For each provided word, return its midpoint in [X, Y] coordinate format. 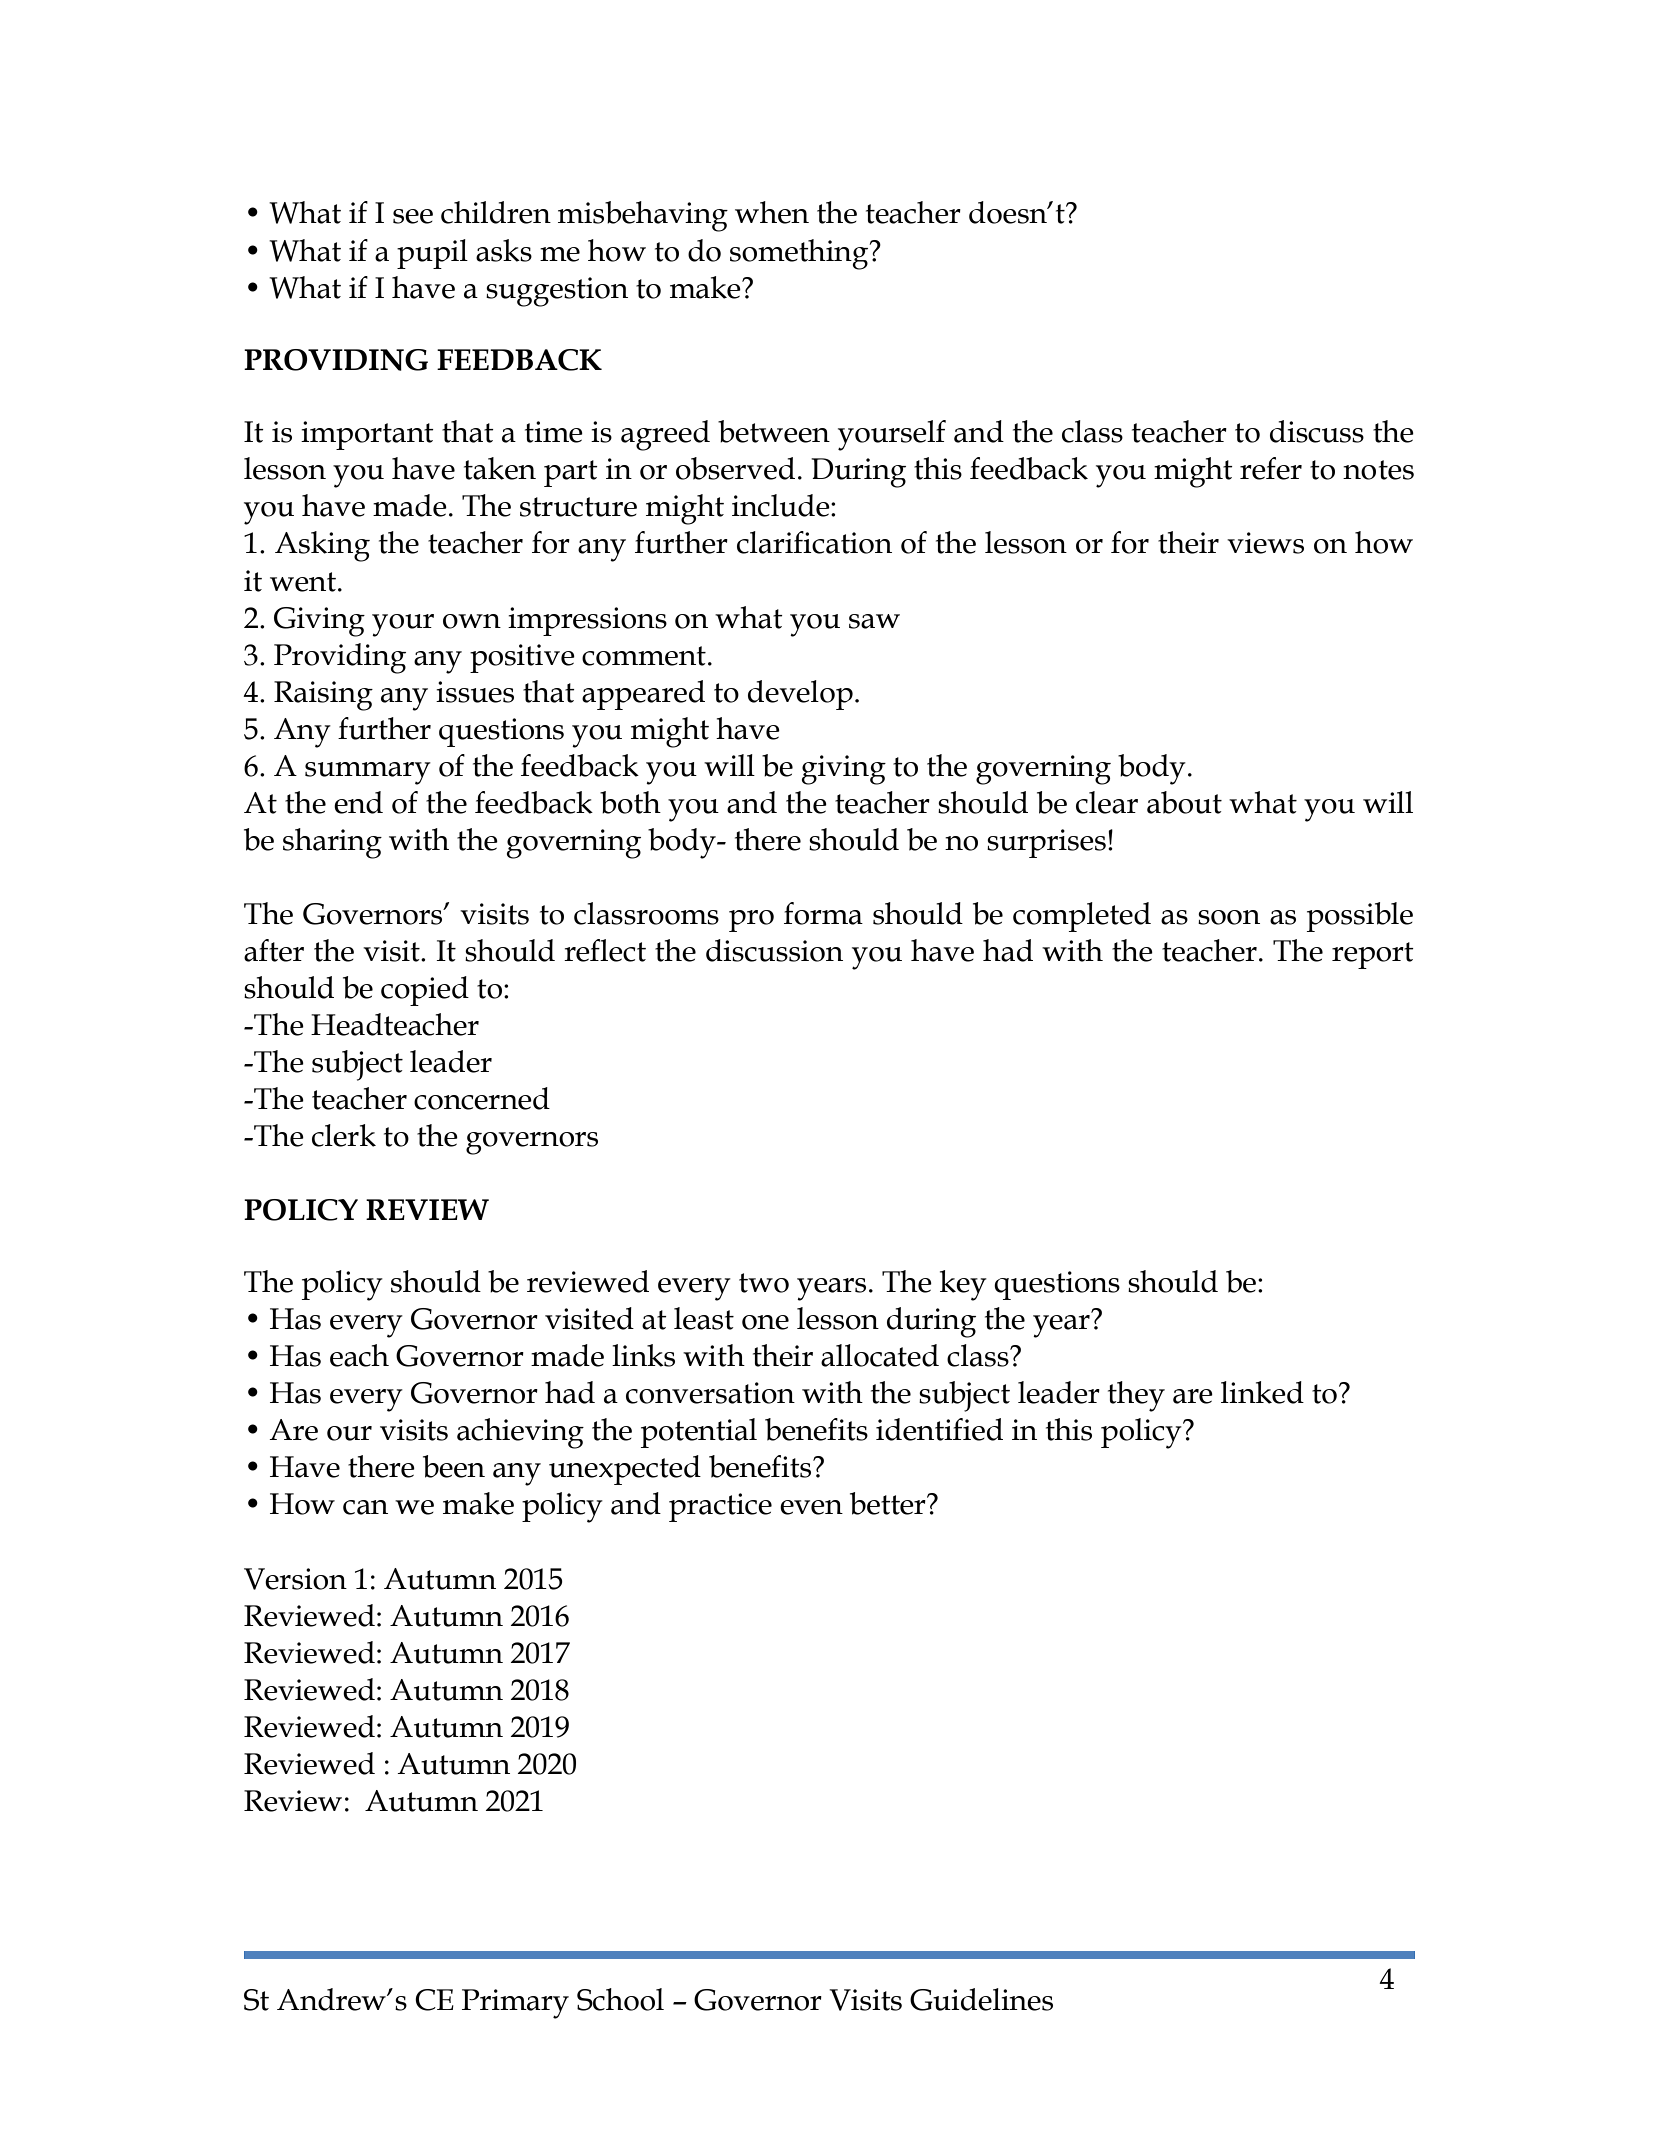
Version [295, 1579]
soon [1229, 917]
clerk [344, 1135]
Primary [515, 2004]
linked [1262, 1392]
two [764, 1283]
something [800, 254]
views [1265, 543]
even [811, 1507]
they [1136, 1396]
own [472, 621]
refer [1271, 468]
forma [823, 913]
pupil [432, 254]
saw [874, 621]
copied [425, 991]
